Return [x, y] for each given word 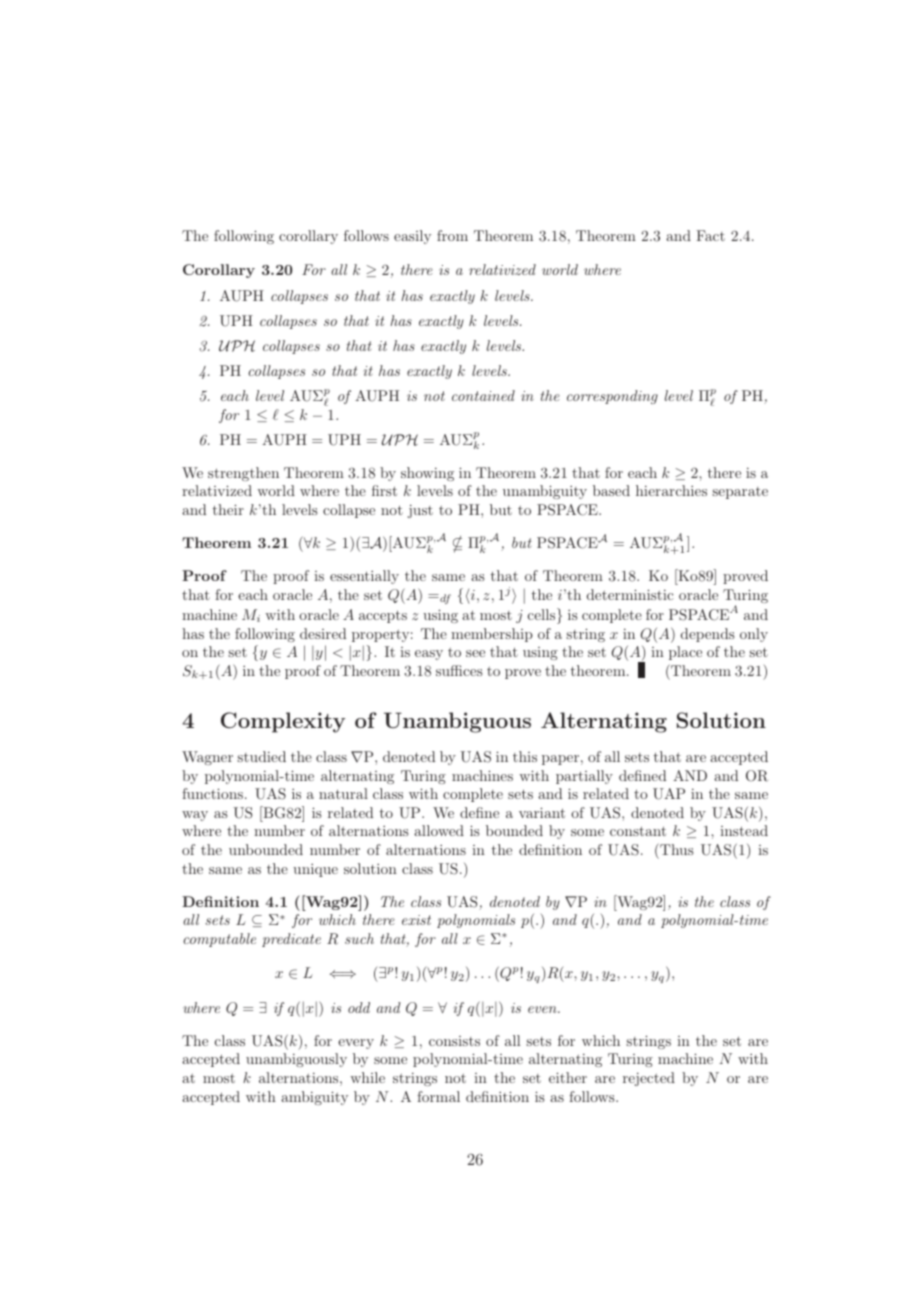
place [685, 653]
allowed [439, 830]
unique [315, 870]
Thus [676, 849]
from [452, 235]
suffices [459, 670]
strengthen [243, 474]
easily [412, 237]
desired [323, 633]
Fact [710, 235]
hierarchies [671, 490]
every [356, 1044]
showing [427, 474]
